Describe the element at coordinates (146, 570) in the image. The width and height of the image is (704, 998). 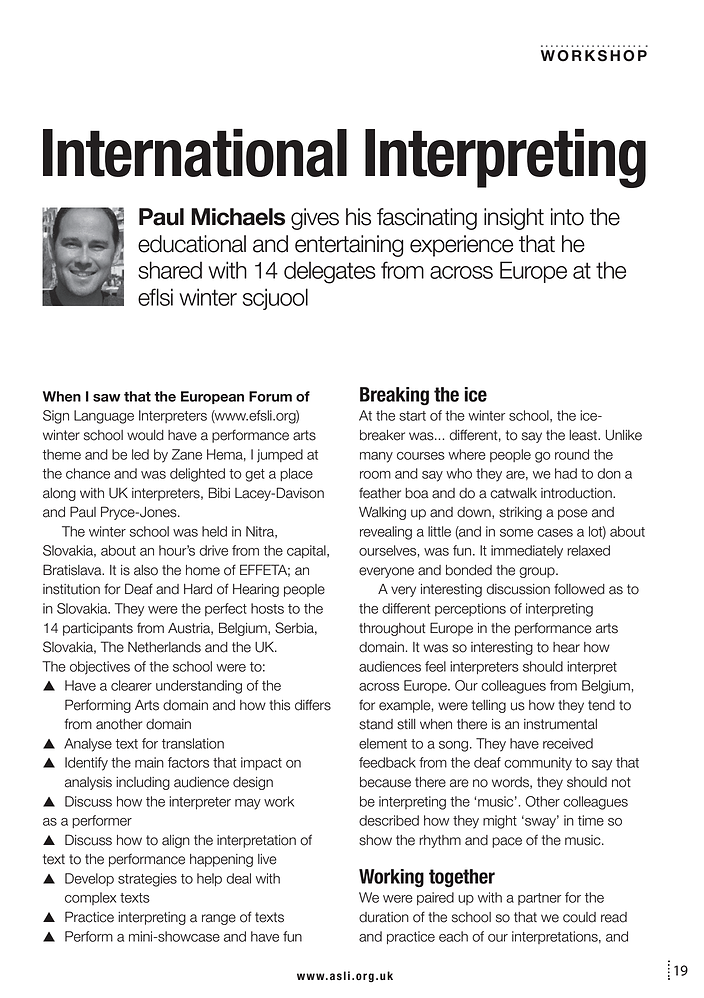
I see `ALSO` at that location.
